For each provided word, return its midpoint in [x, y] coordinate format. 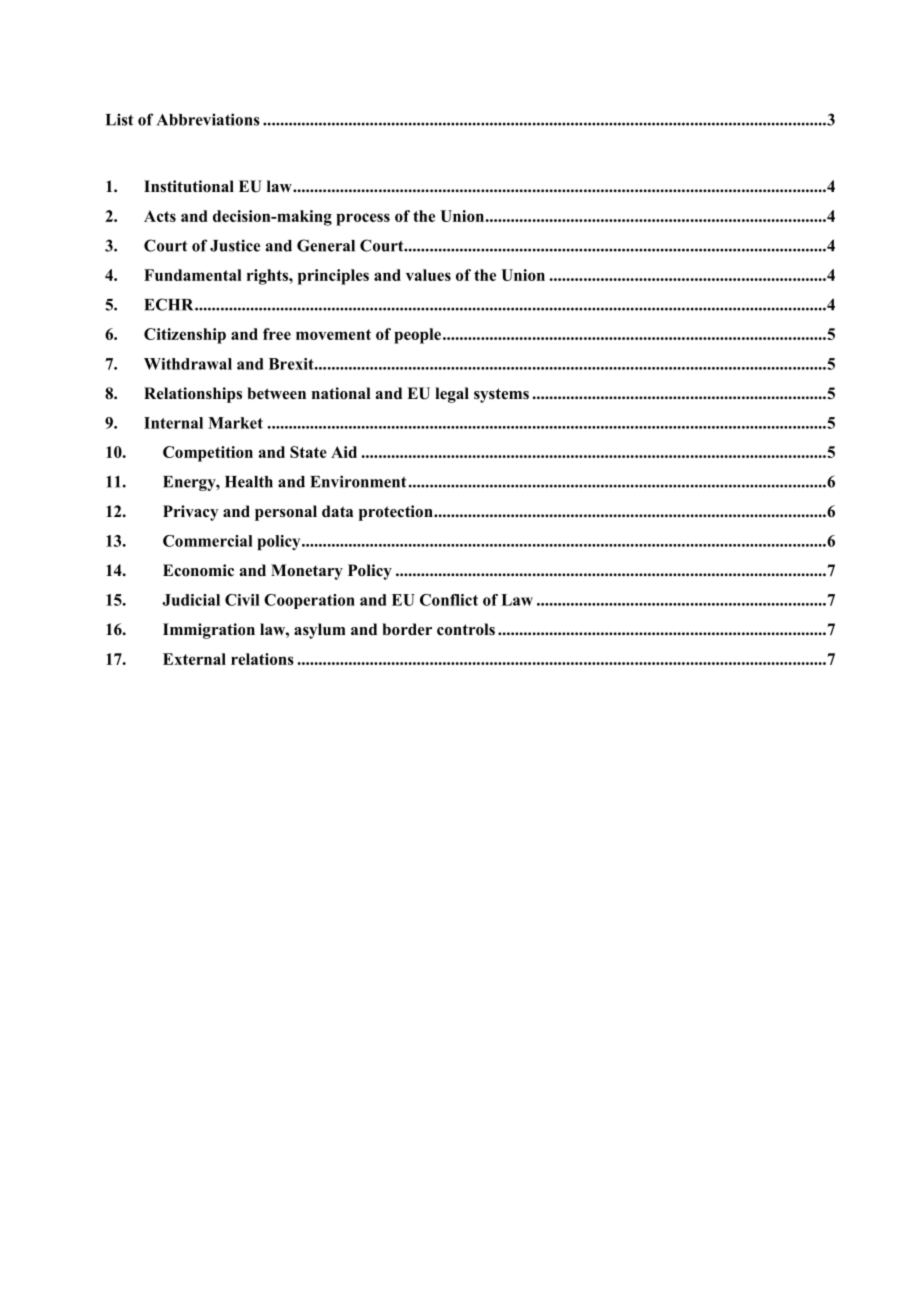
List [119, 119]
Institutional [189, 186]
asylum [320, 631]
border [407, 629]
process [363, 219]
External [194, 659]
